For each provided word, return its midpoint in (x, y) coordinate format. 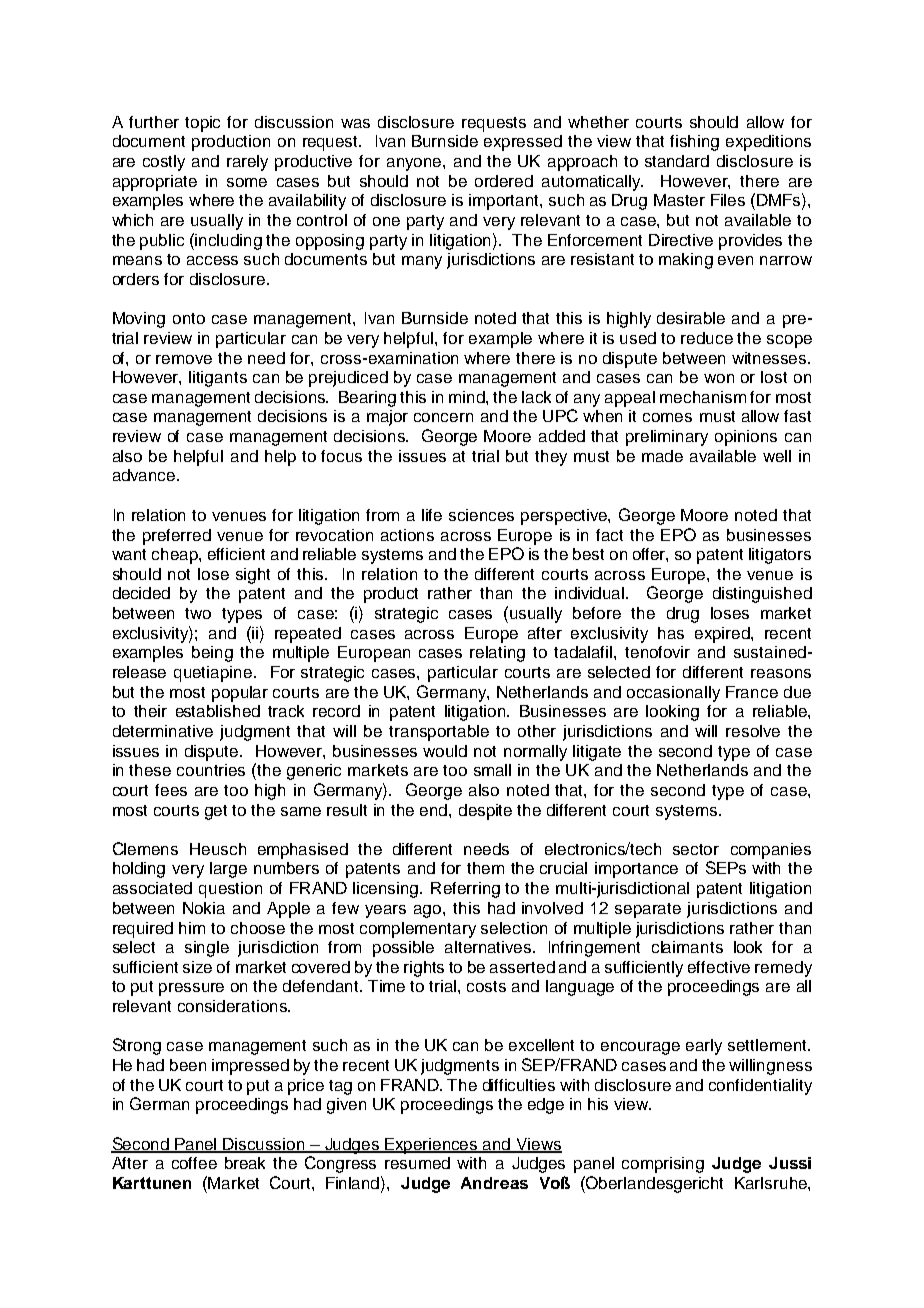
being (212, 654)
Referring (465, 890)
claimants (687, 947)
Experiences (431, 1146)
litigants (218, 379)
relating (497, 654)
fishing (694, 143)
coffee (194, 1163)
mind (468, 397)
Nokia (204, 908)
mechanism (703, 397)
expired (723, 635)
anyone (415, 164)
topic (202, 124)
